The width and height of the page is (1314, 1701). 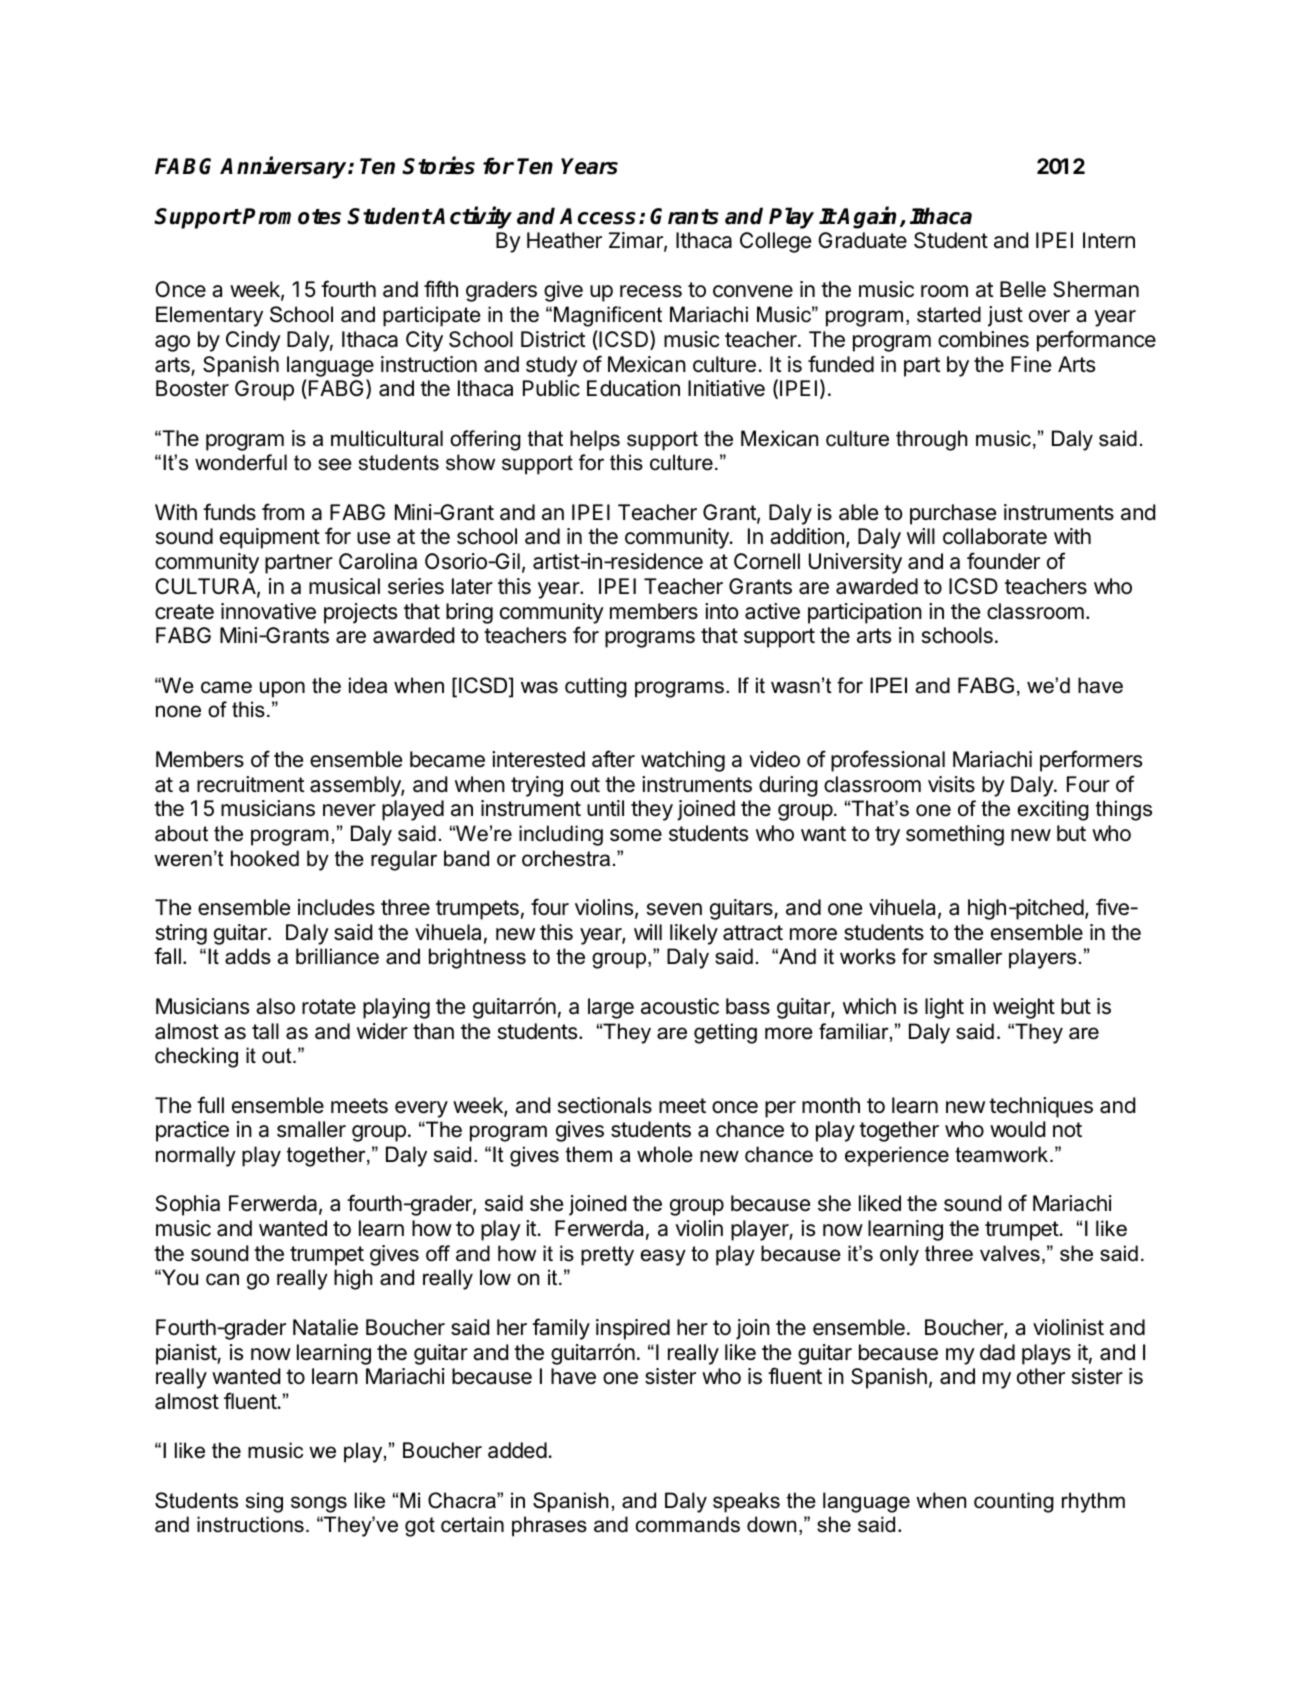 What do you see at coordinates (282, 689) in the page?
I see `upon` at bounding box center [282, 689].
